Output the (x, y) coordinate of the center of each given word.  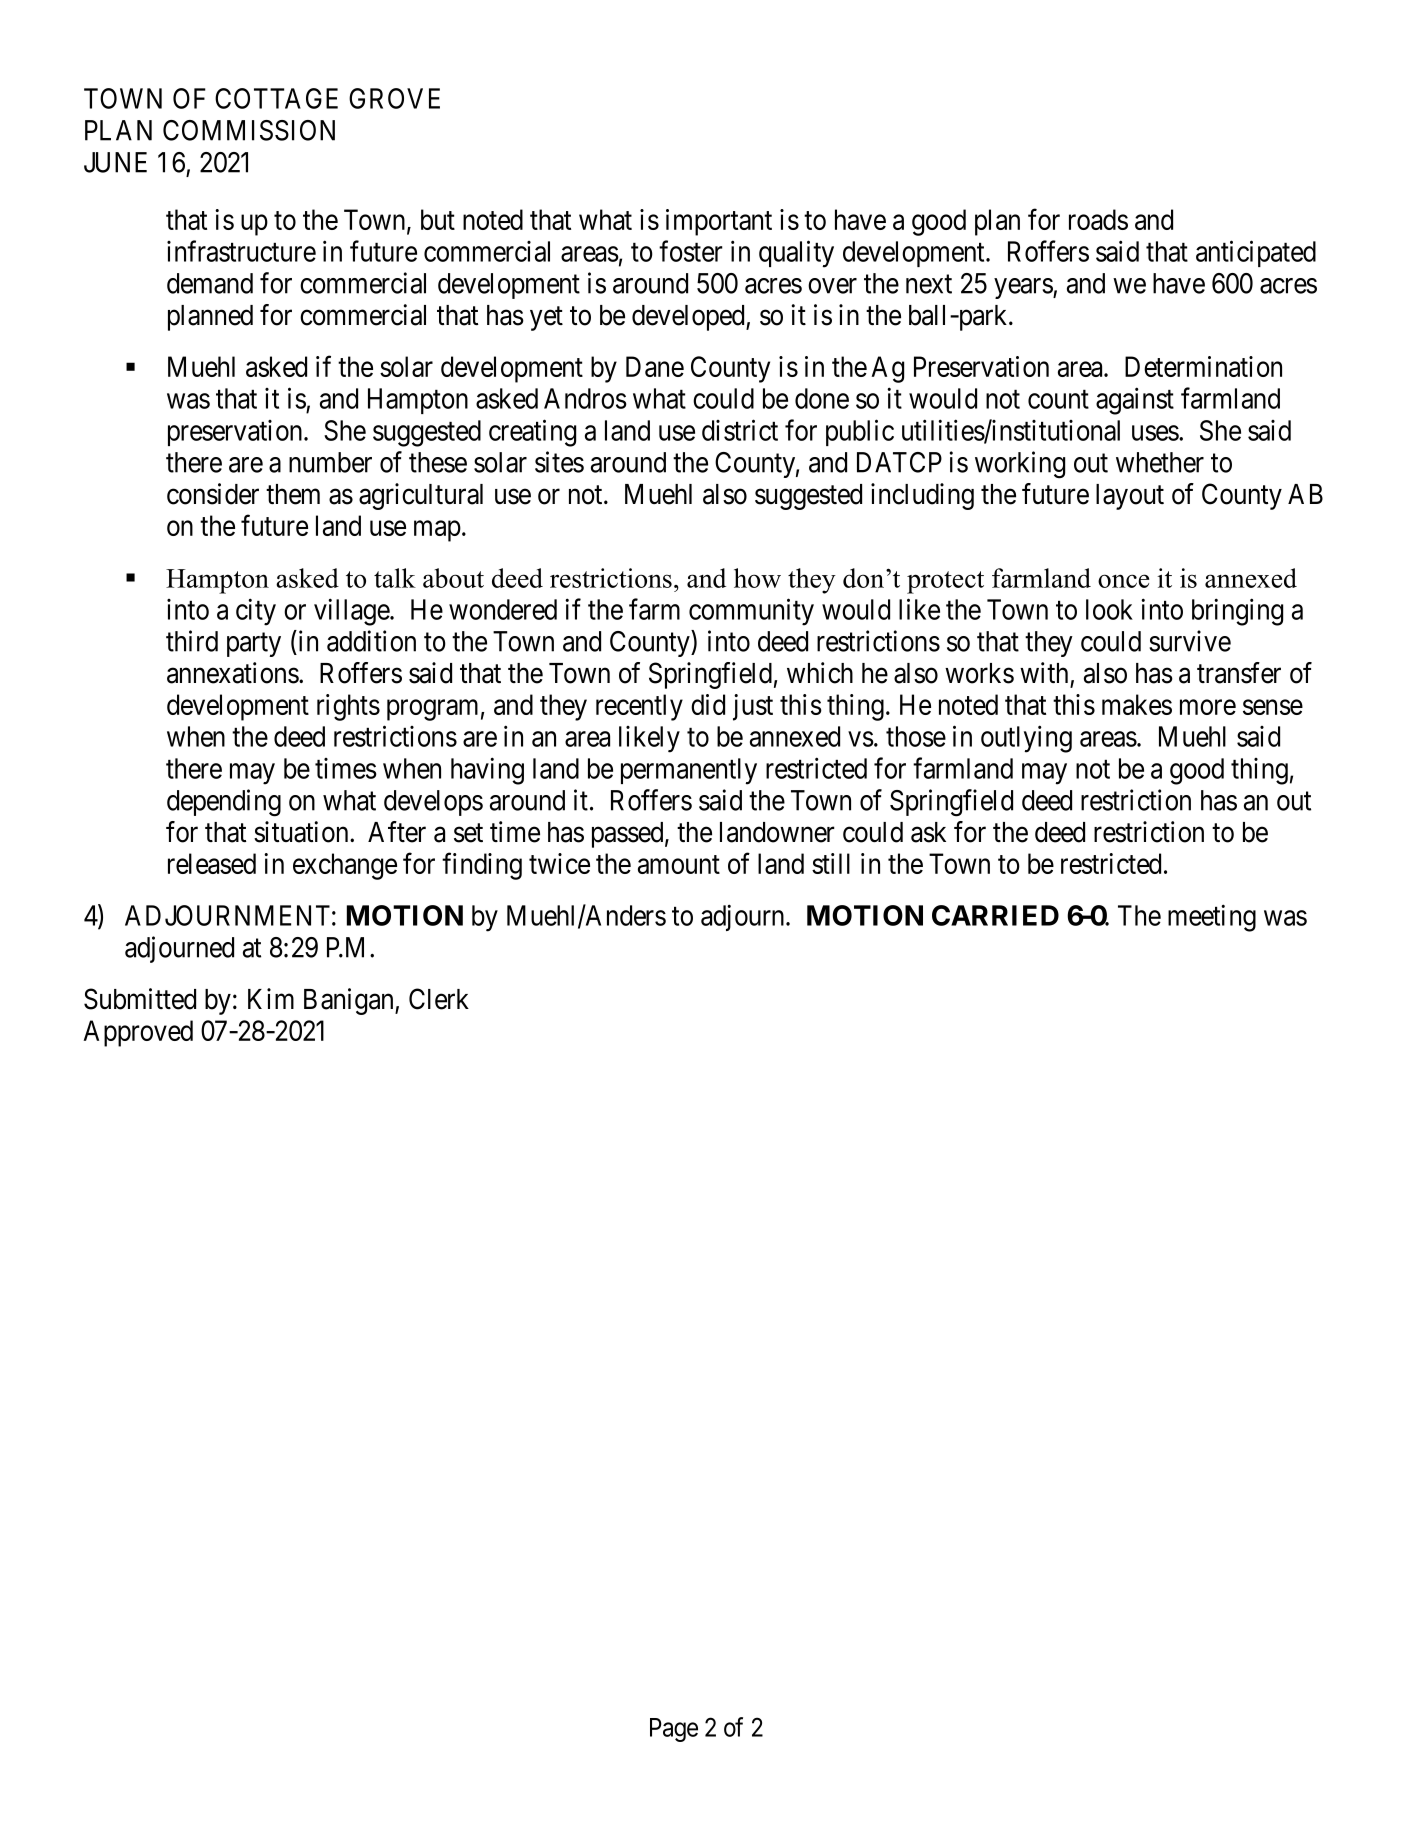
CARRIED (995, 915)
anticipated (1256, 253)
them (293, 494)
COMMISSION (249, 130)
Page (674, 1730)
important (719, 222)
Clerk (439, 999)
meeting (1212, 918)
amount (679, 864)
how (757, 578)
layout (1130, 497)
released (212, 863)
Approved (138, 1033)
